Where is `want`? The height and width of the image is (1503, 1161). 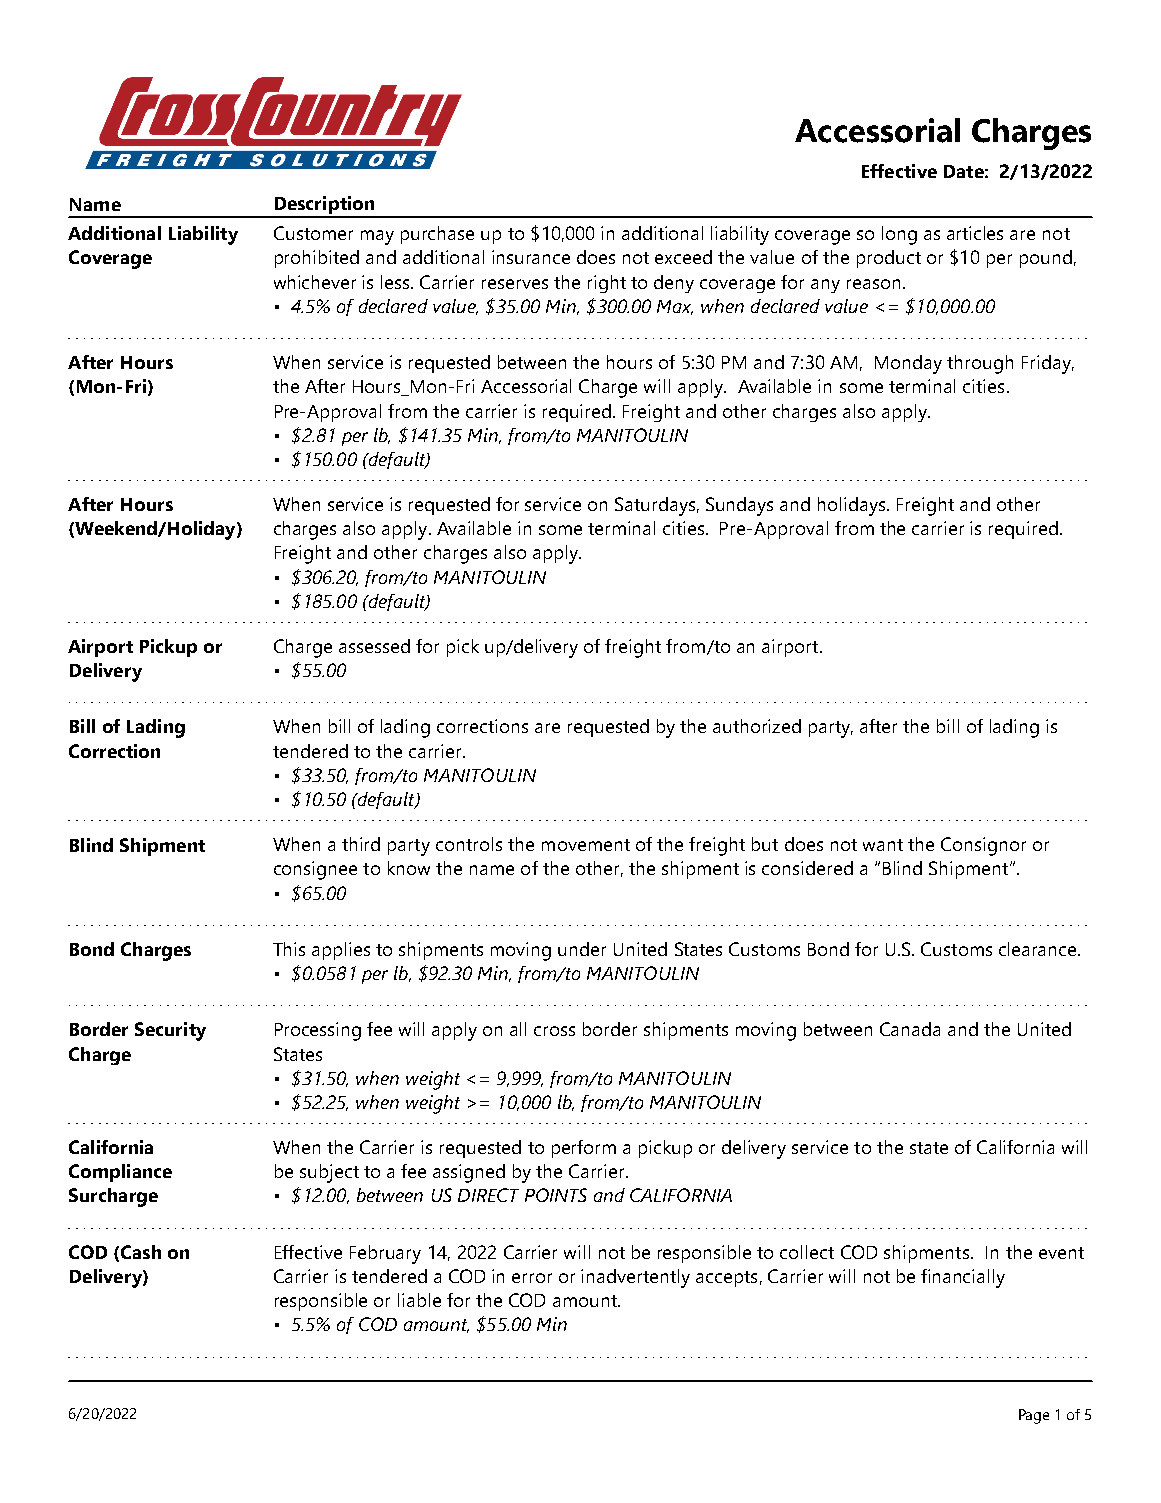
want is located at coordinates (883, 845).
